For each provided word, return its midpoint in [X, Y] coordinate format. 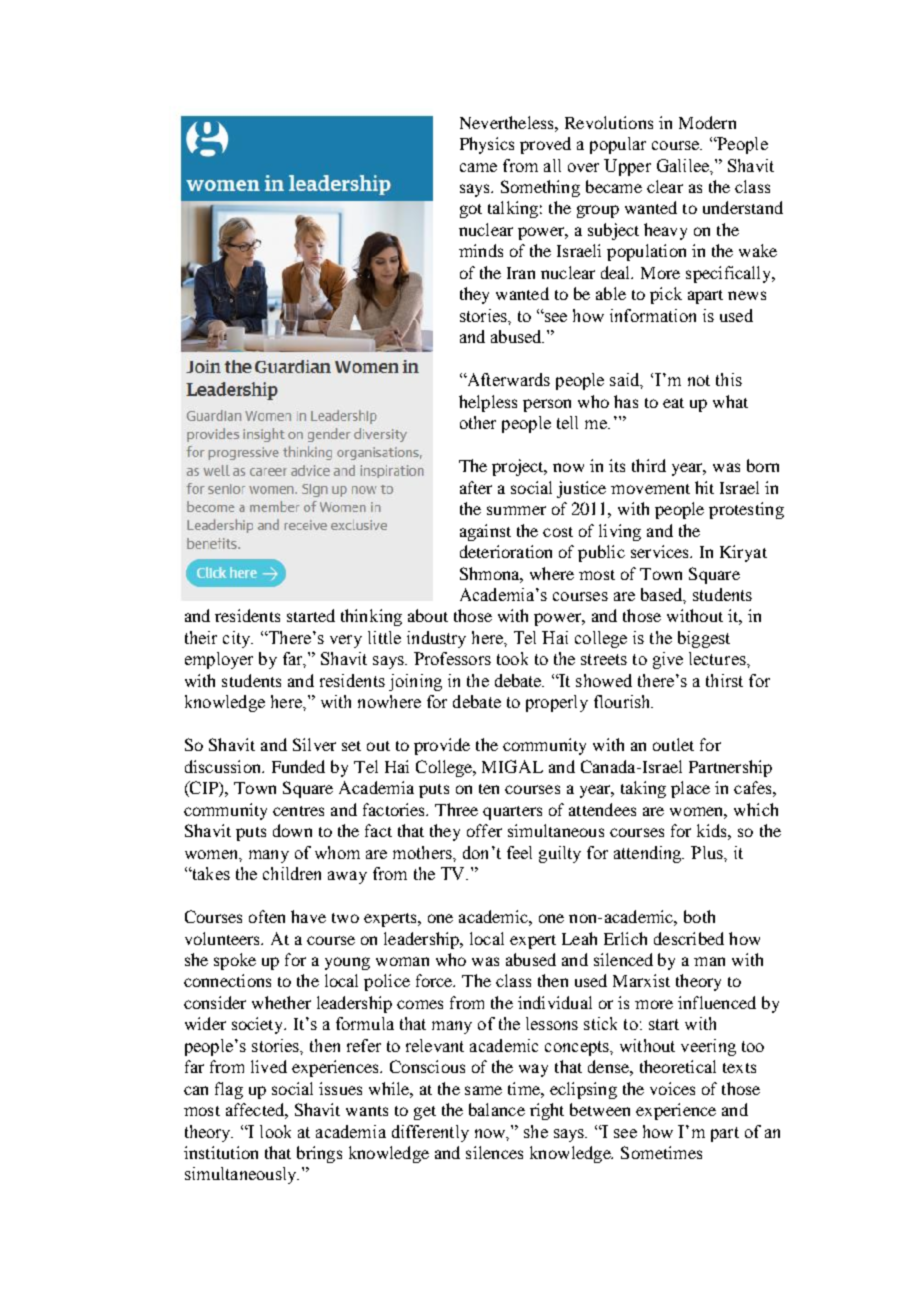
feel [519, 852]
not [699, 380]
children [292, 873]
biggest [704, 639]
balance [497, 1109]
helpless [488, 403]
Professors [452, 658]
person [547, 405]
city [238, 639]
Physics [487, 145]
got [471, 211]
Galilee [684, 165]
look [275, 1131]
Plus [708, 852]
